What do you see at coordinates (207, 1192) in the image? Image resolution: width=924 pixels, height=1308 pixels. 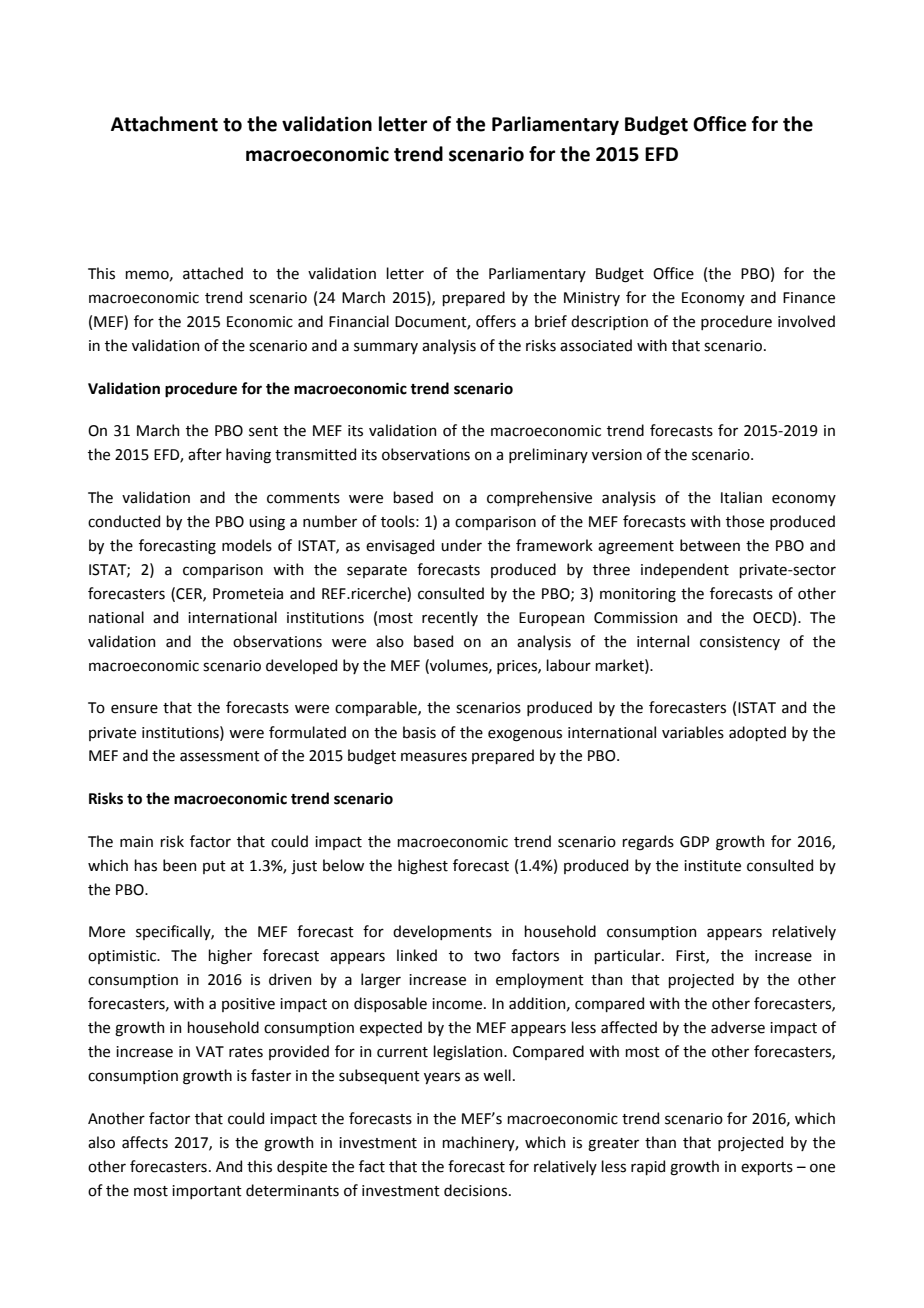 I see `important` at bounding box center [207, 1192].
